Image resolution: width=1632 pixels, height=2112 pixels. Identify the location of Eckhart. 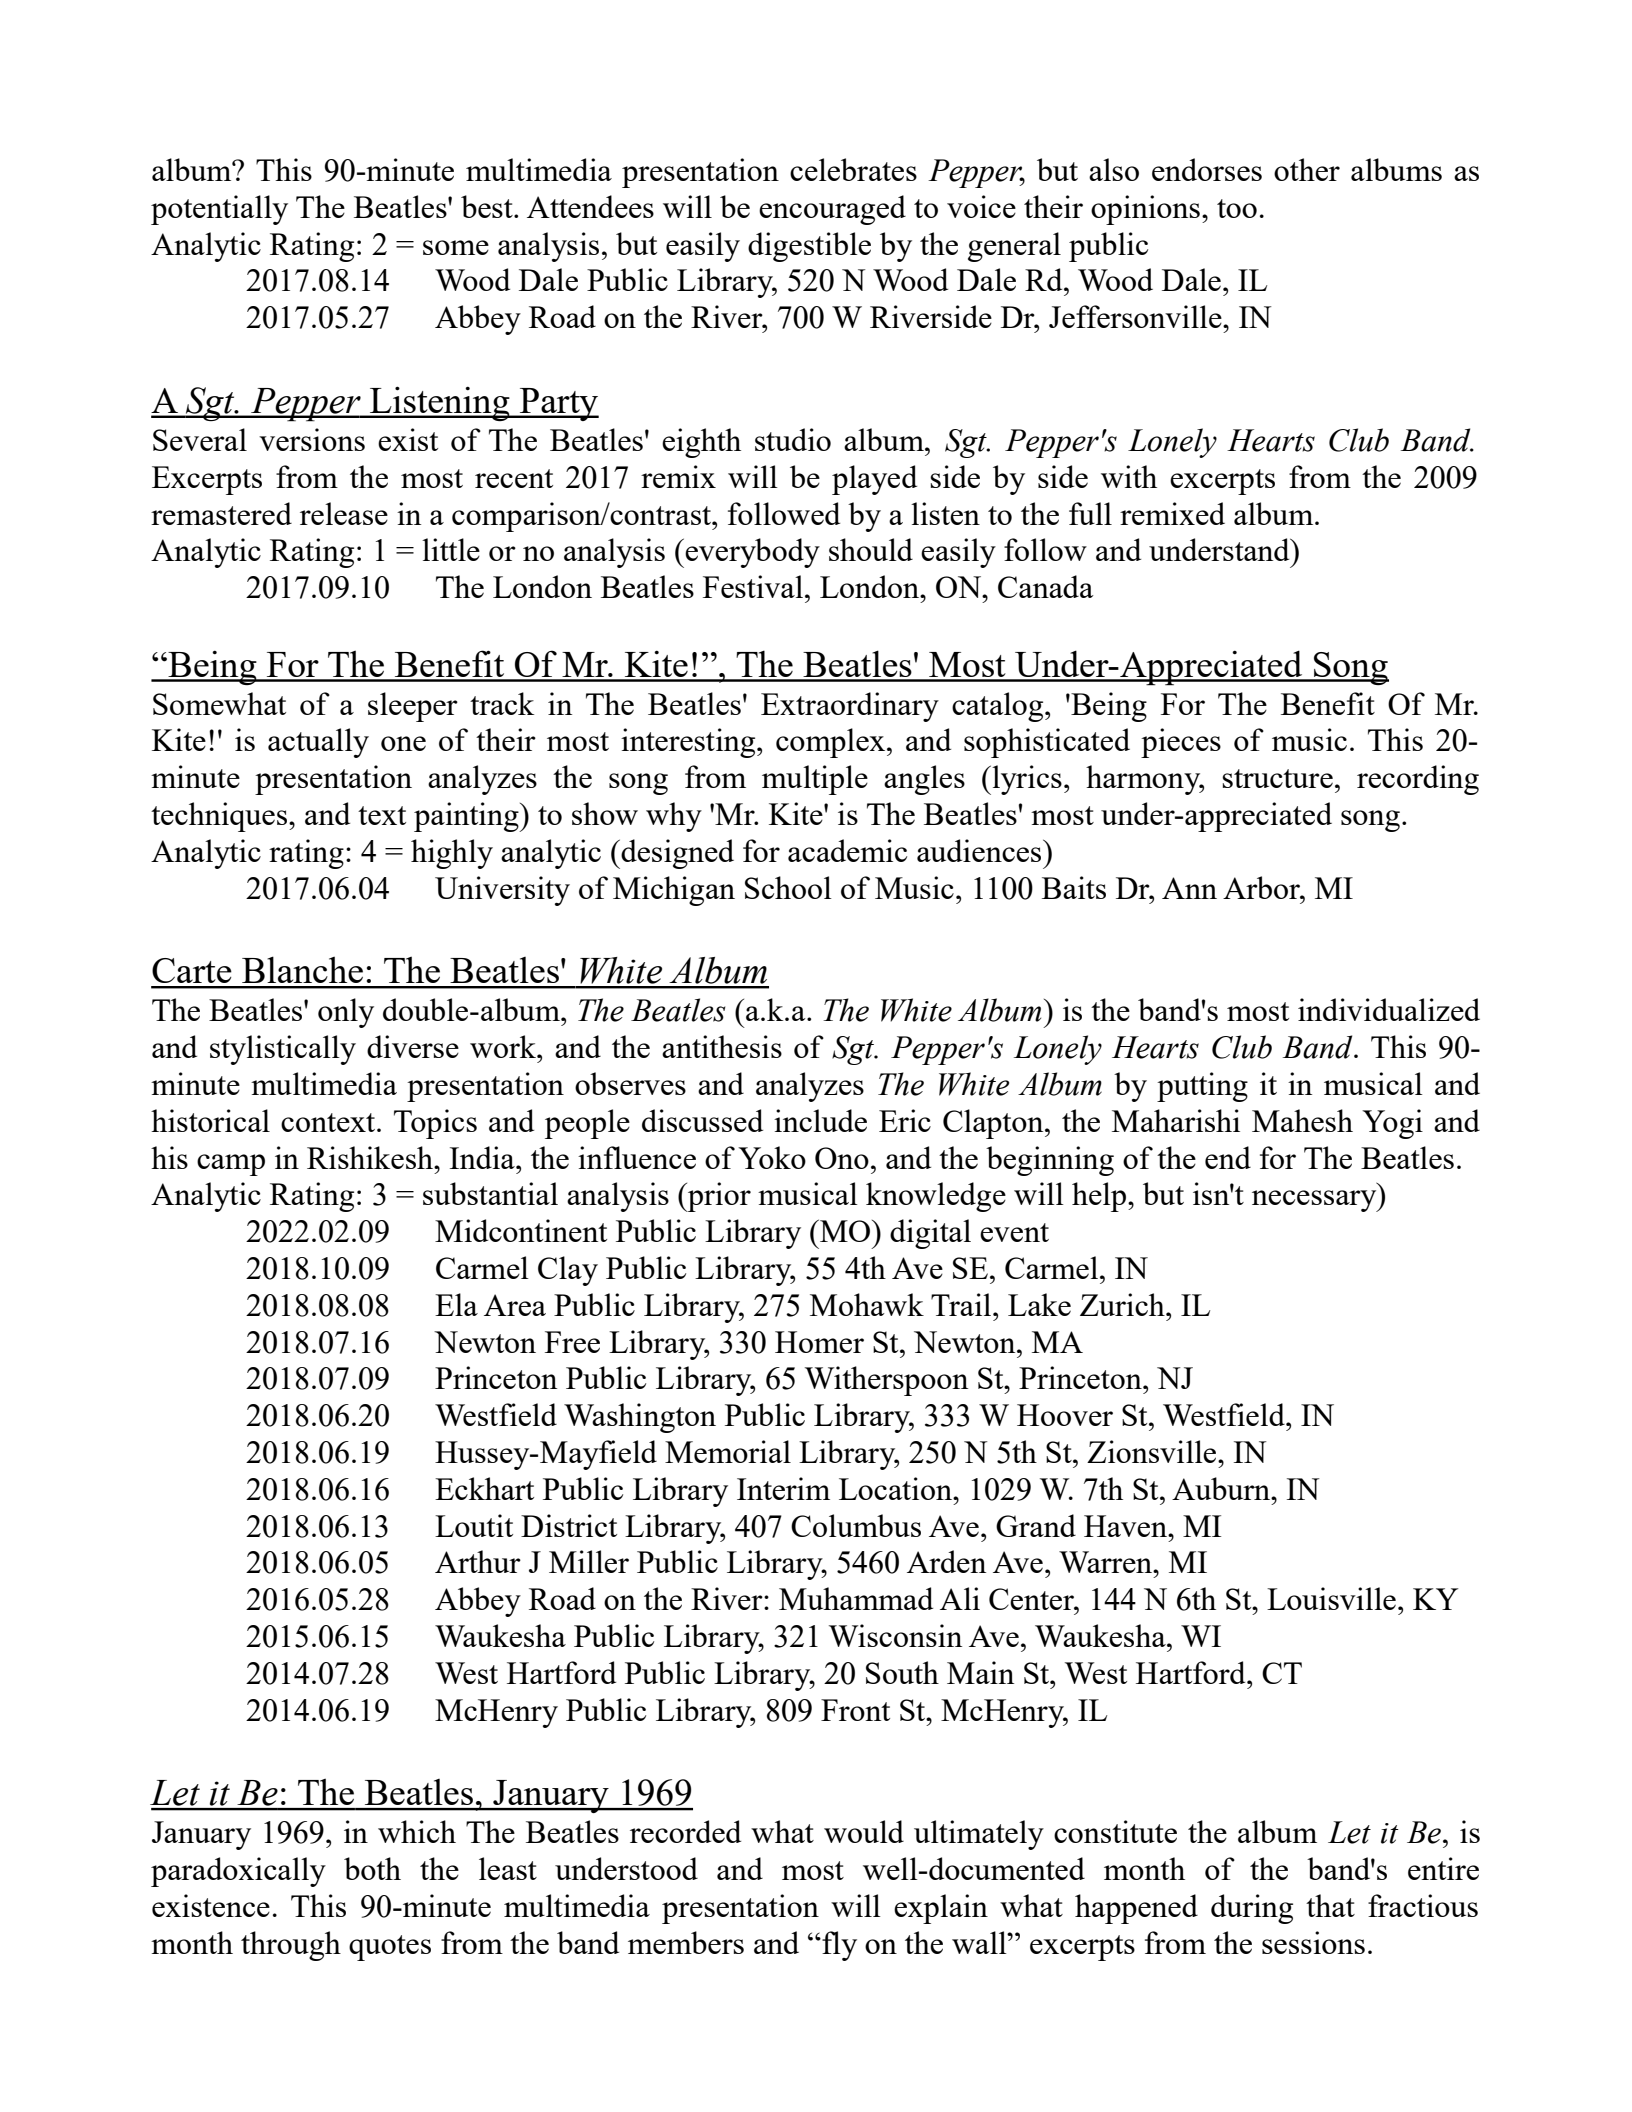
(484, 1488).
